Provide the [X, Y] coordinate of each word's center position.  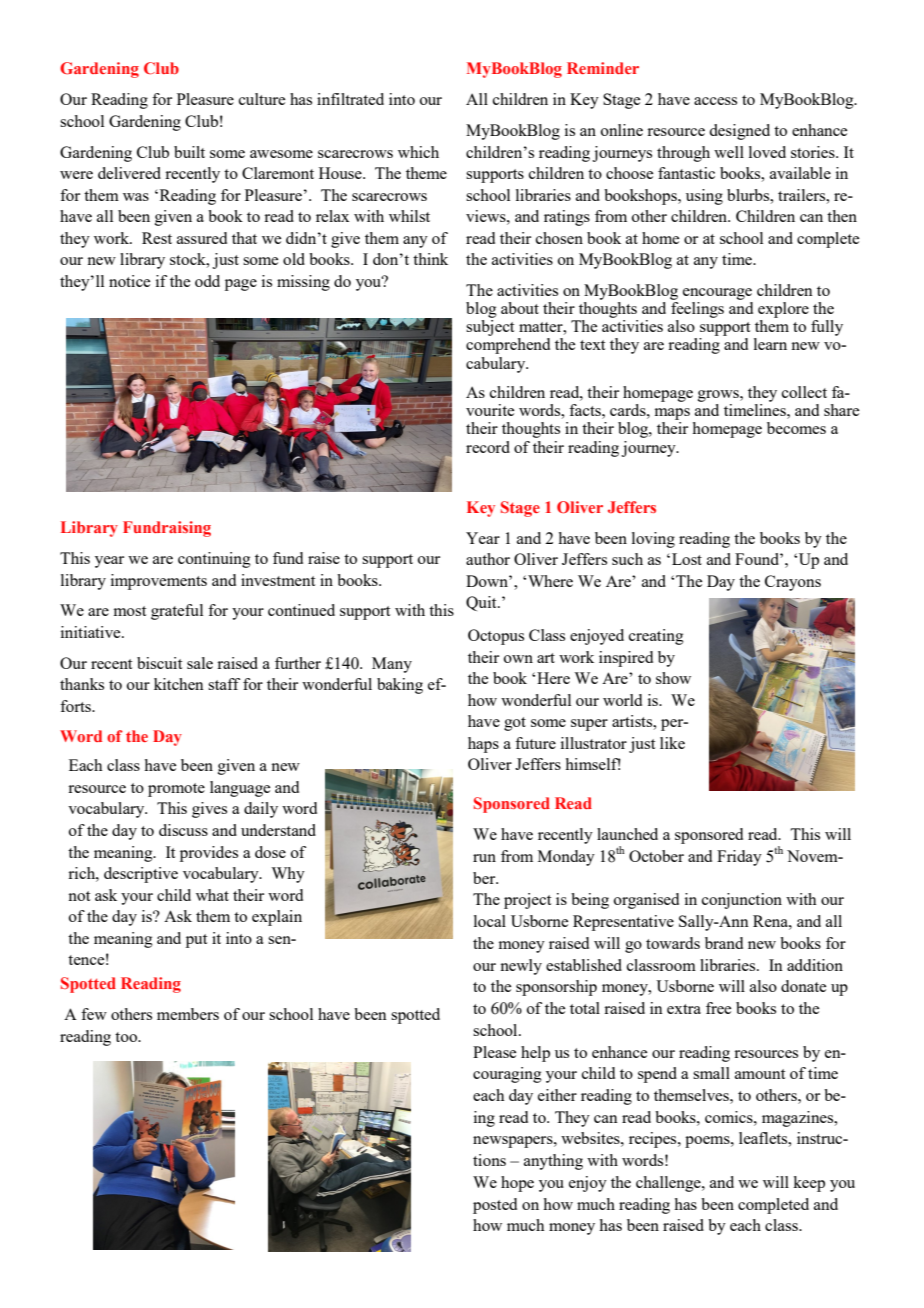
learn [770, 344]
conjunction [742, 901]
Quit [482, 603]
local [490, 921]
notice [129, 281]
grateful [177, 612]
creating [656, 637]
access [715, 101]
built [189, 152]
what [212, 895]
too [127, 1037]
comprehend [508, 346]
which [418, 152]
